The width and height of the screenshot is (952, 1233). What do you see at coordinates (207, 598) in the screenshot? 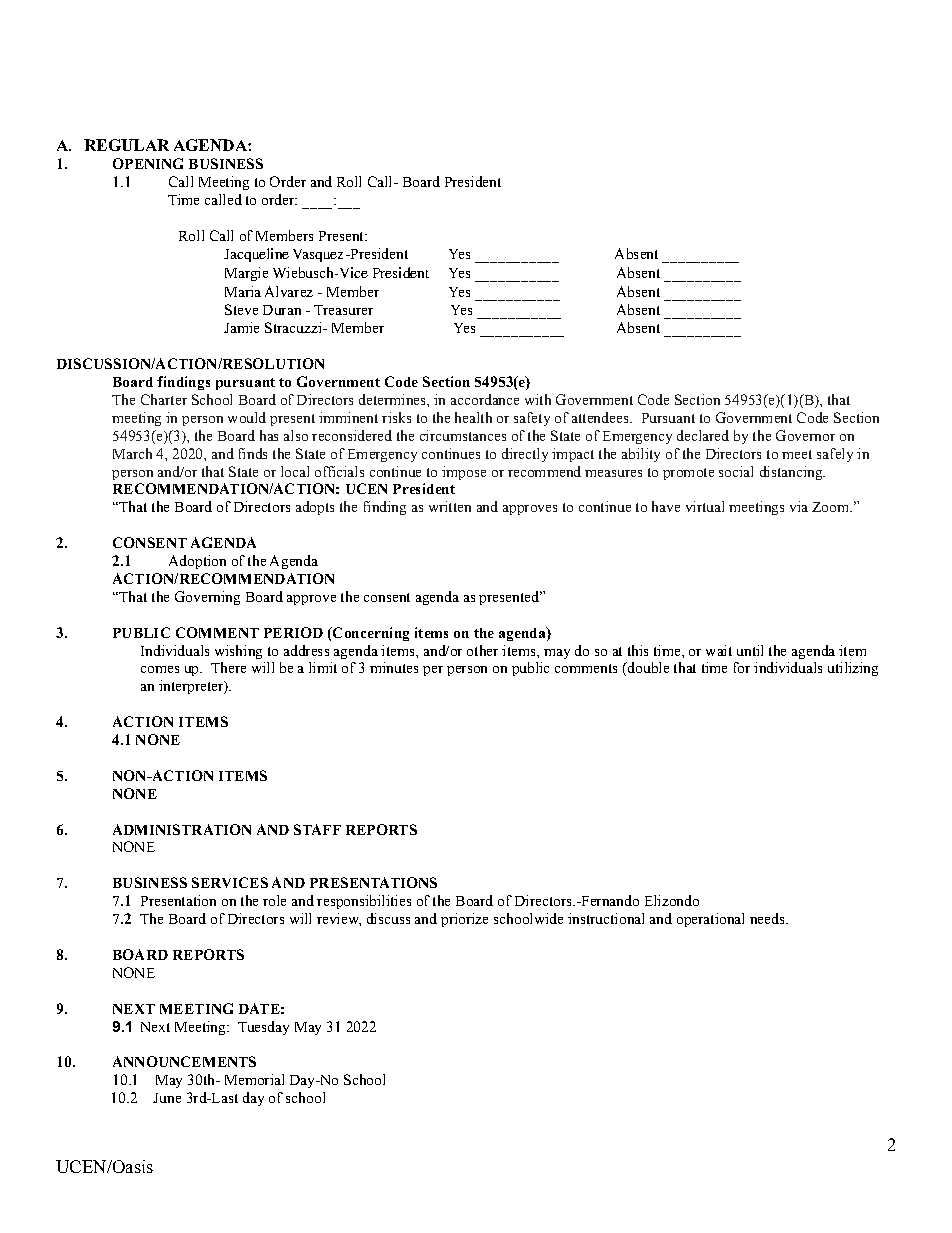
I see `Governing` at bounding box center [207, 598].
